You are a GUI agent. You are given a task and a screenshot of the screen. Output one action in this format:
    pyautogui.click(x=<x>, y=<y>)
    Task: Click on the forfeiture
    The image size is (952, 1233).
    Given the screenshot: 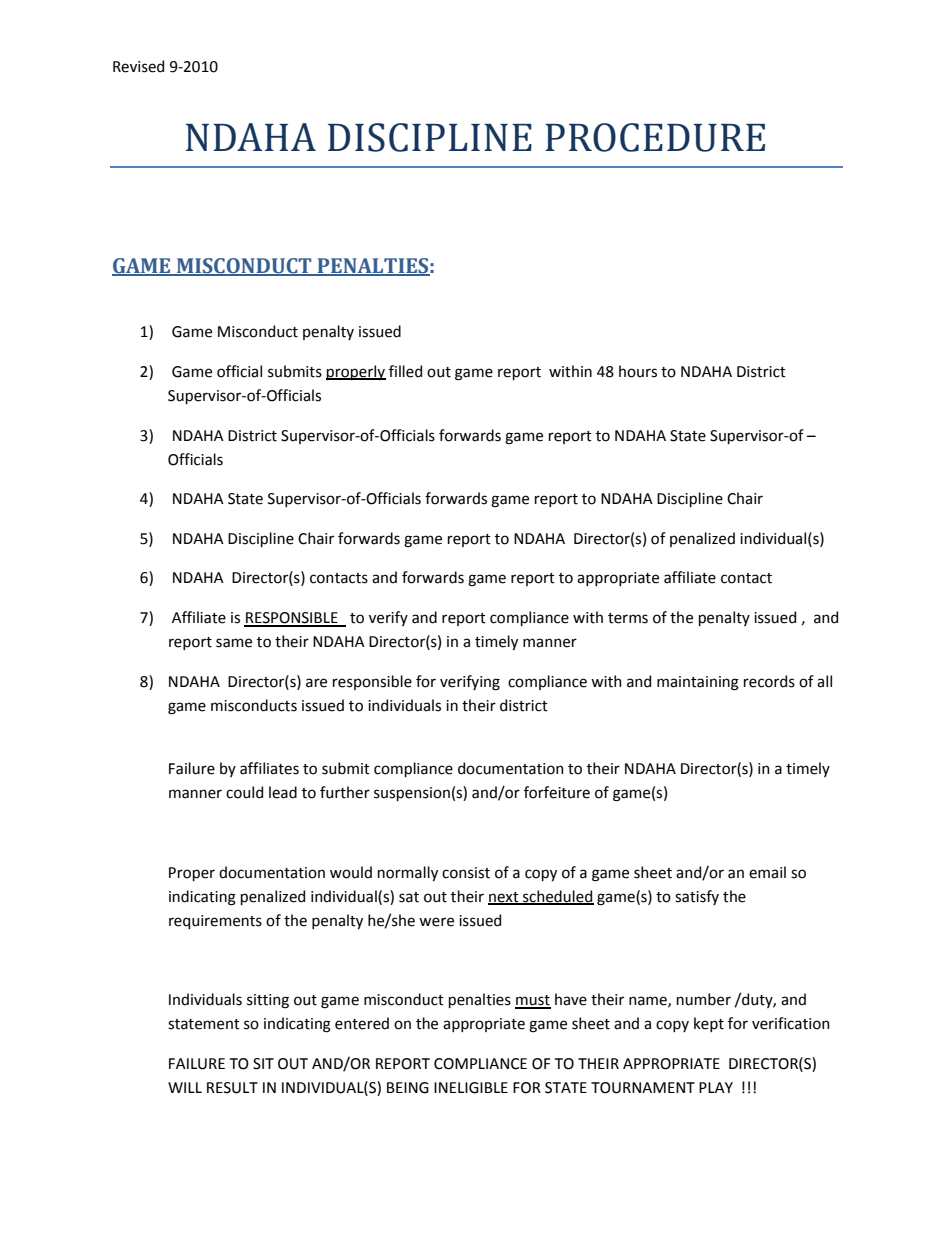 What is the action you would take?
    pyautogui.click(x=557, y=792)
